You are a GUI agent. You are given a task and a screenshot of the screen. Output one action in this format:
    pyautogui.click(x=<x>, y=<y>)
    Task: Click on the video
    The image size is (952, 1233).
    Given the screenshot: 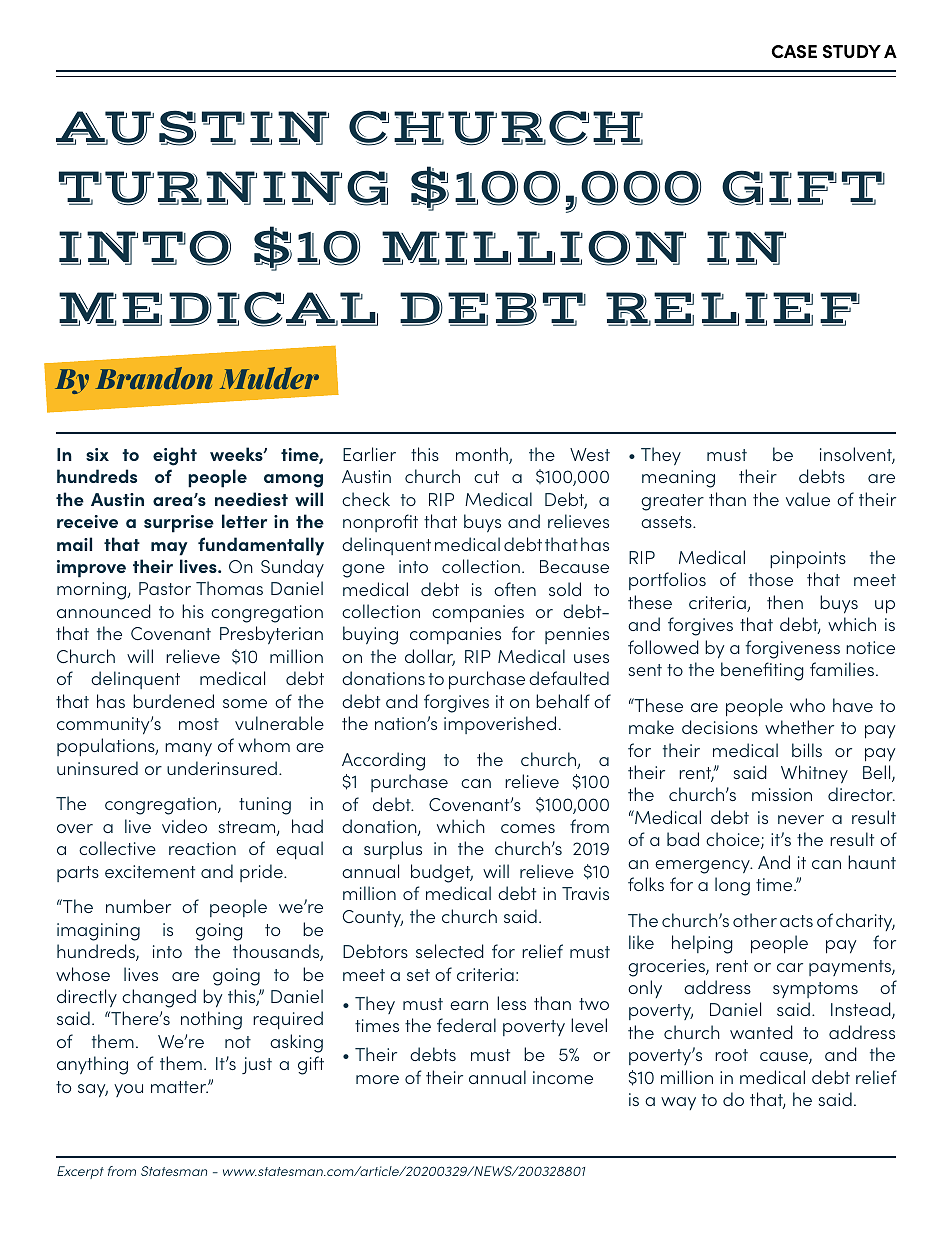 What is the action you would take?
    pyautogui.click(x=184, y=826)
